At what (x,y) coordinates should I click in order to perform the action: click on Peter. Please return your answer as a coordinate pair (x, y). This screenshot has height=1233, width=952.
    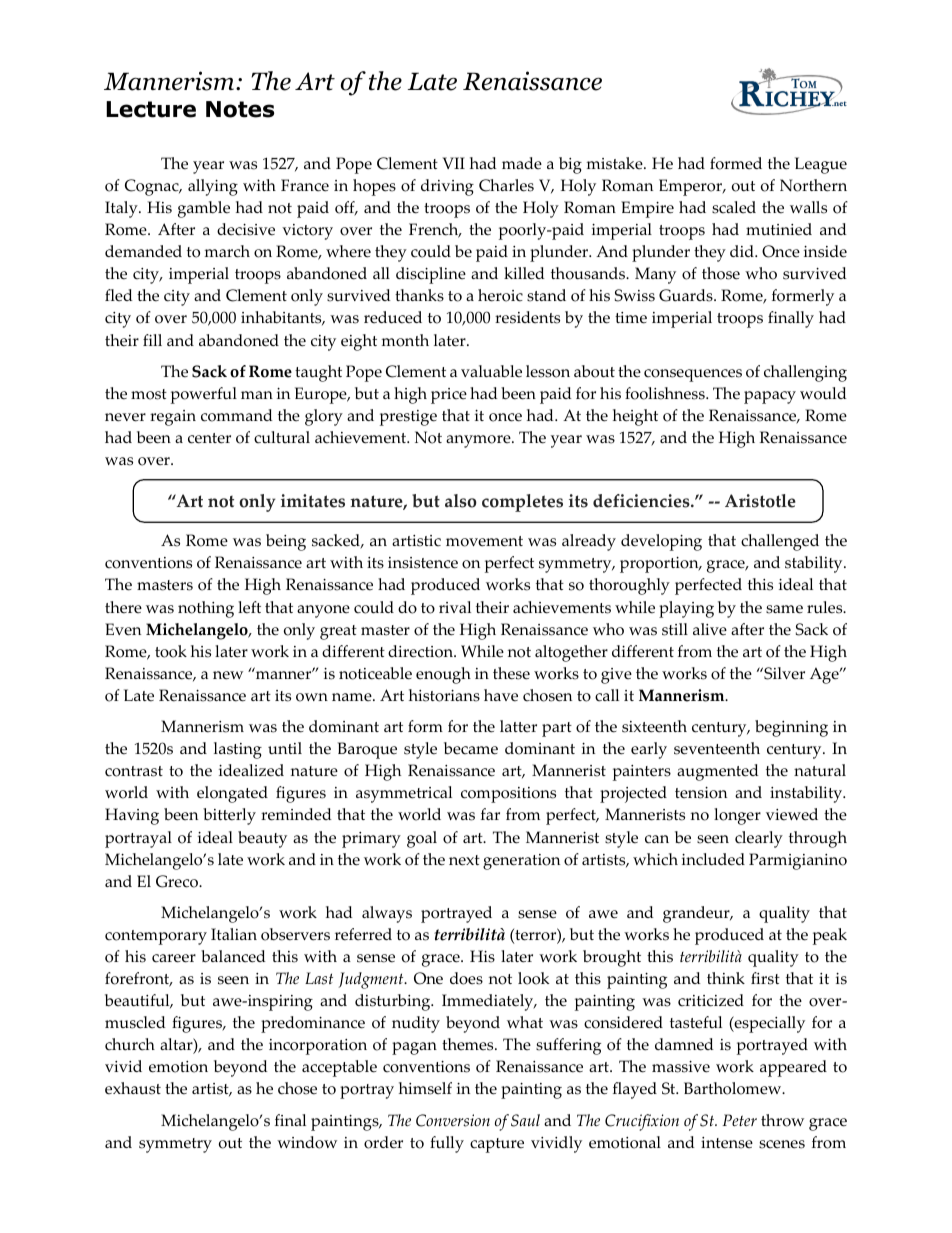
    Looking at the image, I should click on (739, 1120).
